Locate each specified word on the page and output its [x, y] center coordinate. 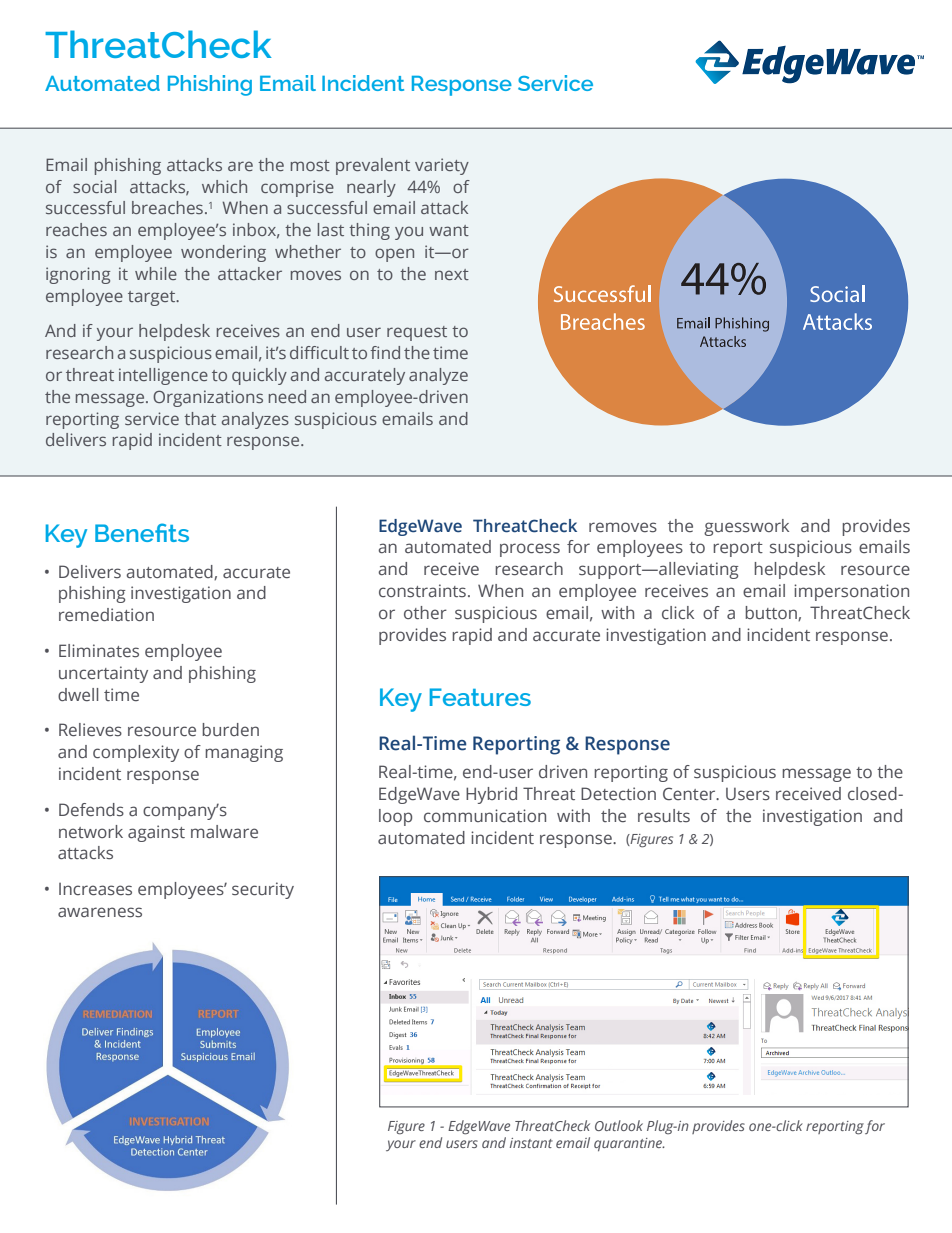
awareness [100, 912]
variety [442, 166]
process [530, 550]
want [449, 230]
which [224, 186]
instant [531, 1143]
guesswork [746, 527]
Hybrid [491, 795]
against [156, 833]
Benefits [142, 532]
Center [690, 794]
